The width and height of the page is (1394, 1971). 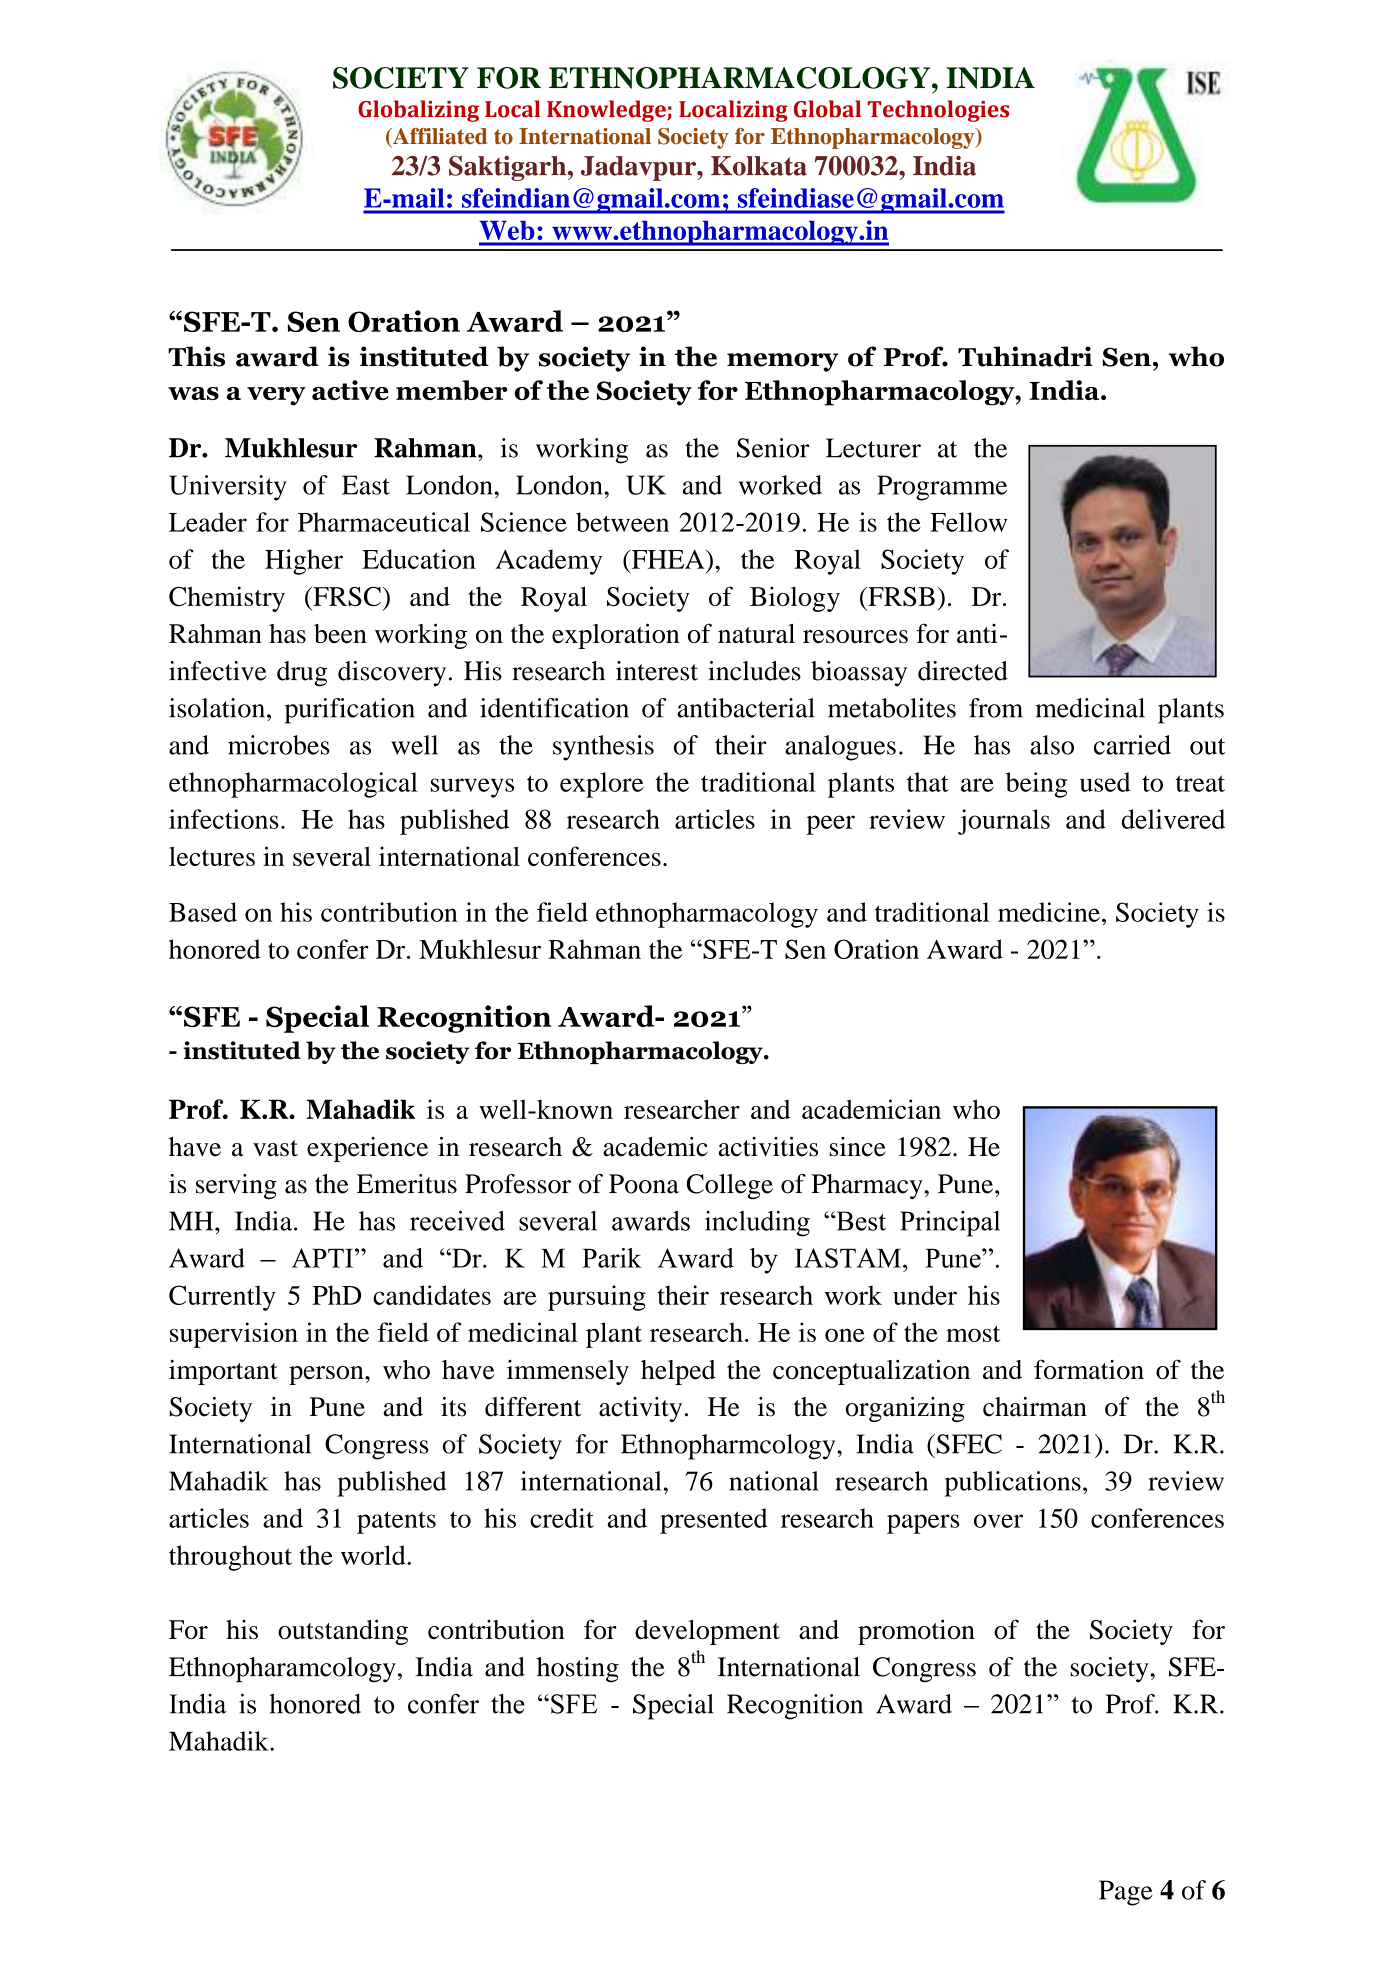 What do you see at coordinates (938, 111) in the page?
I see `Technologies` at bounding box center [938, 111].
